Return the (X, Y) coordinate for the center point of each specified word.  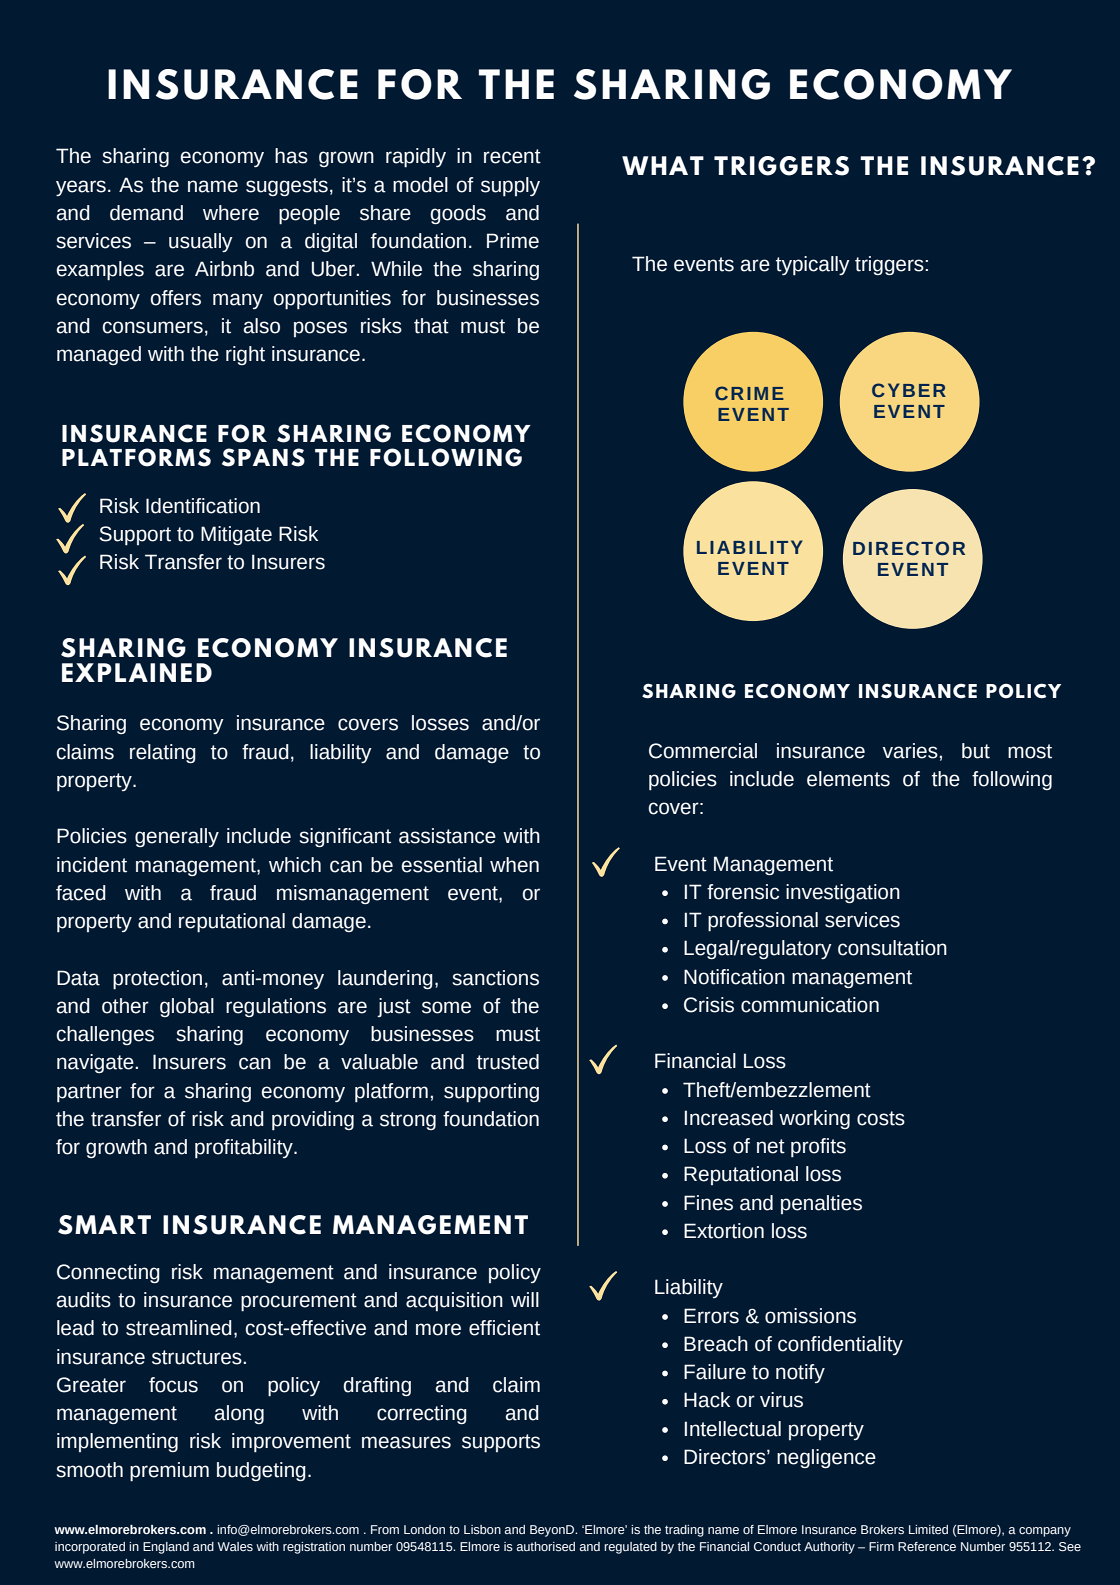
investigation (843, 893)
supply (510, 187)
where (231, 213)
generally (177, 837)
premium (169, 1472)
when (514, 865)
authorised (546, 1546)
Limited (928, 1529)
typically (813, 266)
